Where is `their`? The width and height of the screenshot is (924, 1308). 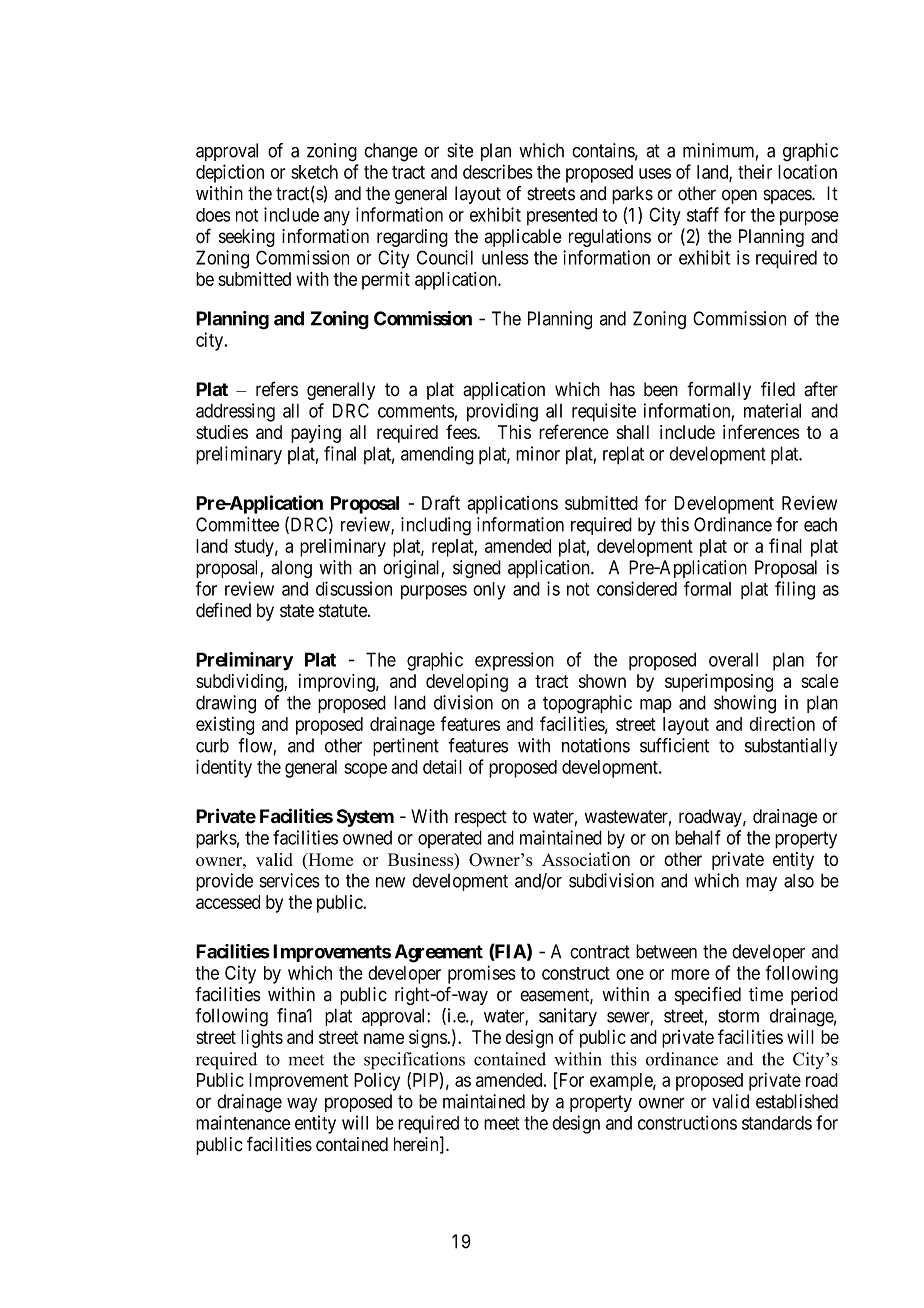 their is located at coordinates (755, 171).
